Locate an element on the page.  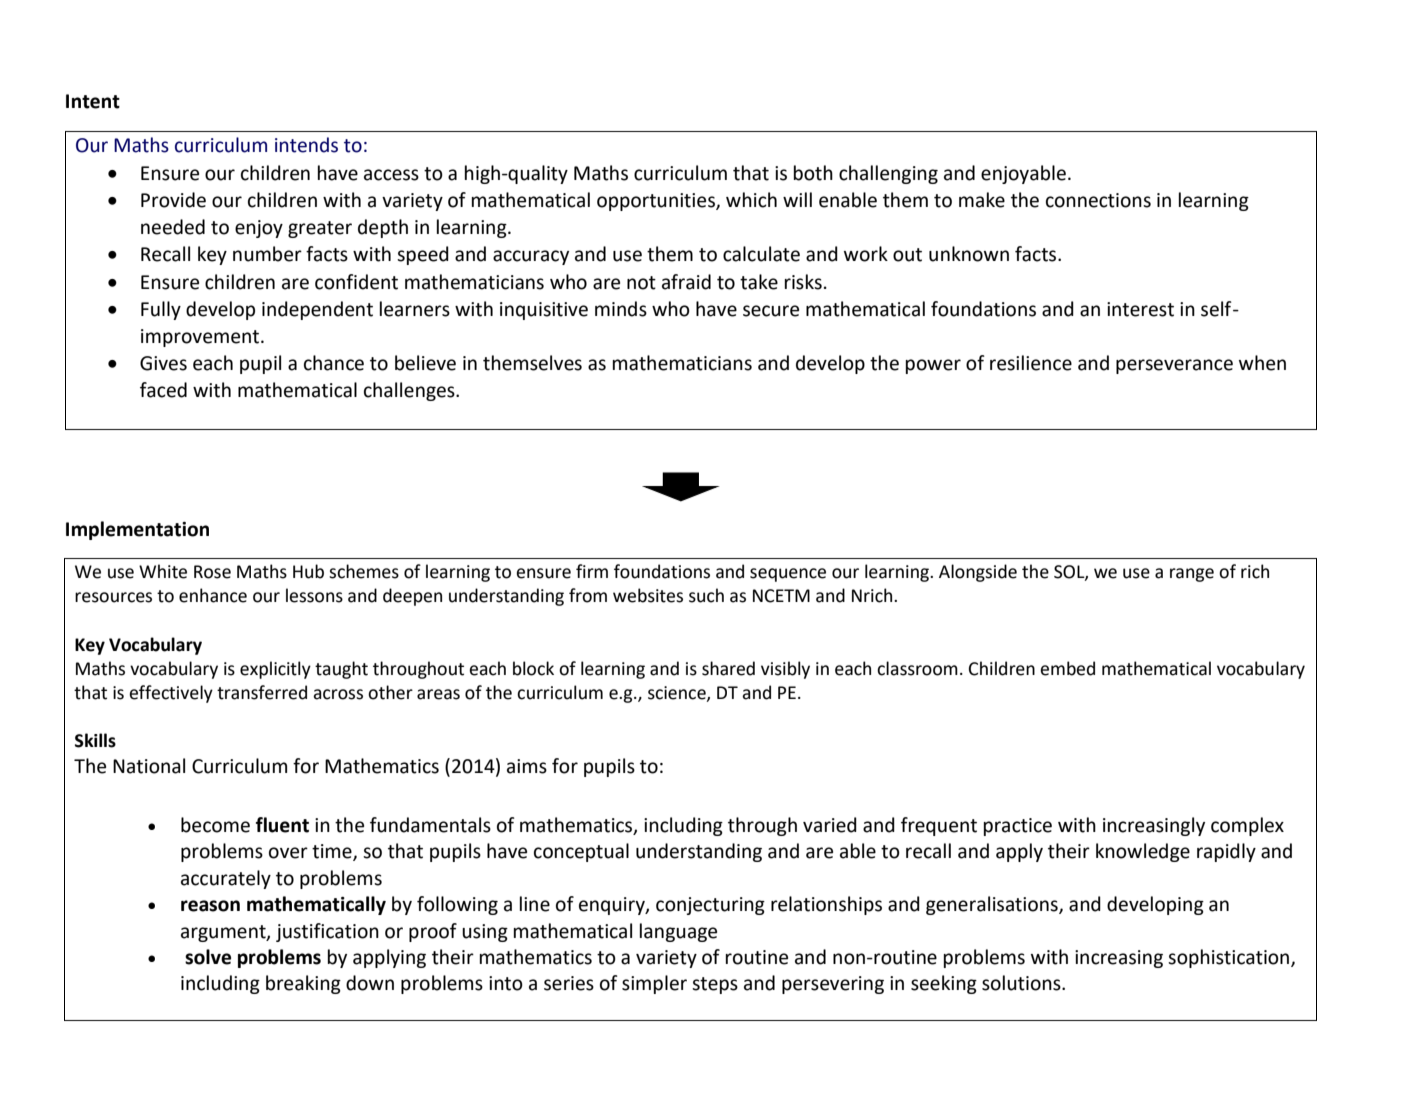
intends is located at coordinates (306, 145).
